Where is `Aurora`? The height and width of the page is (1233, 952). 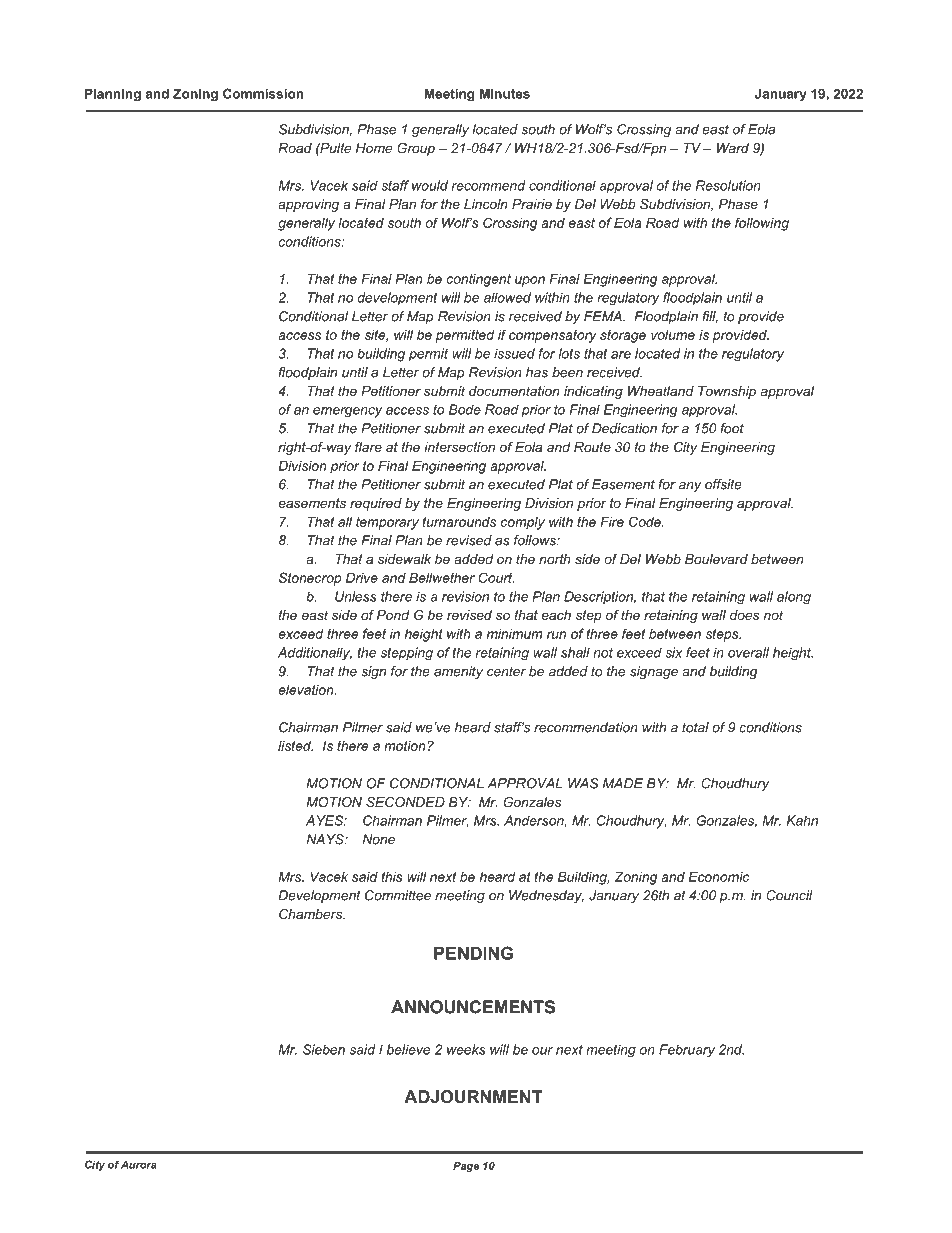 Aurora is located at coordinates (139, 1164).
